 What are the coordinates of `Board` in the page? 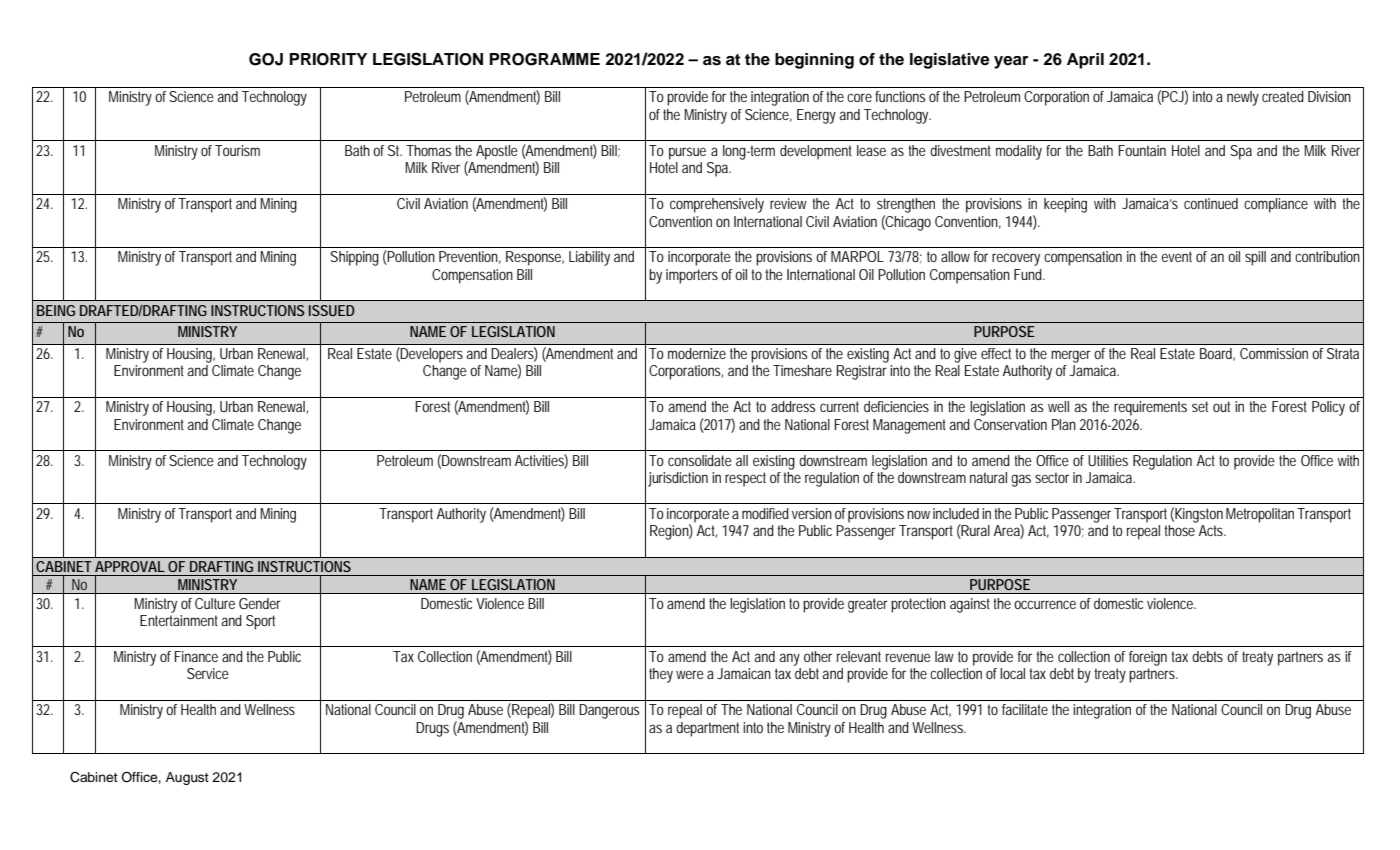 It's located at (1217, 354).
